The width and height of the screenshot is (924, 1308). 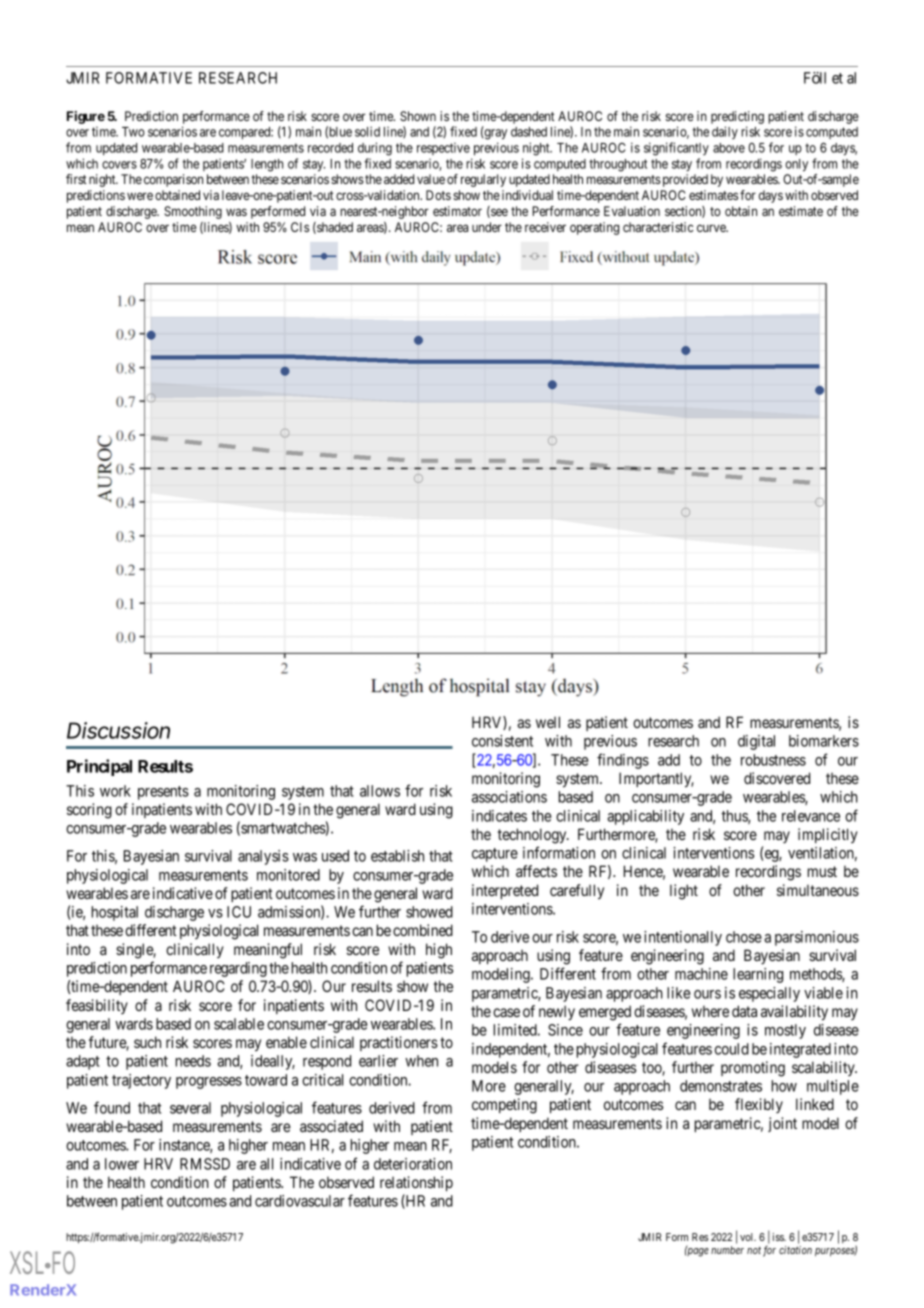 I want to click on digital, so click(x=756, y=742).
